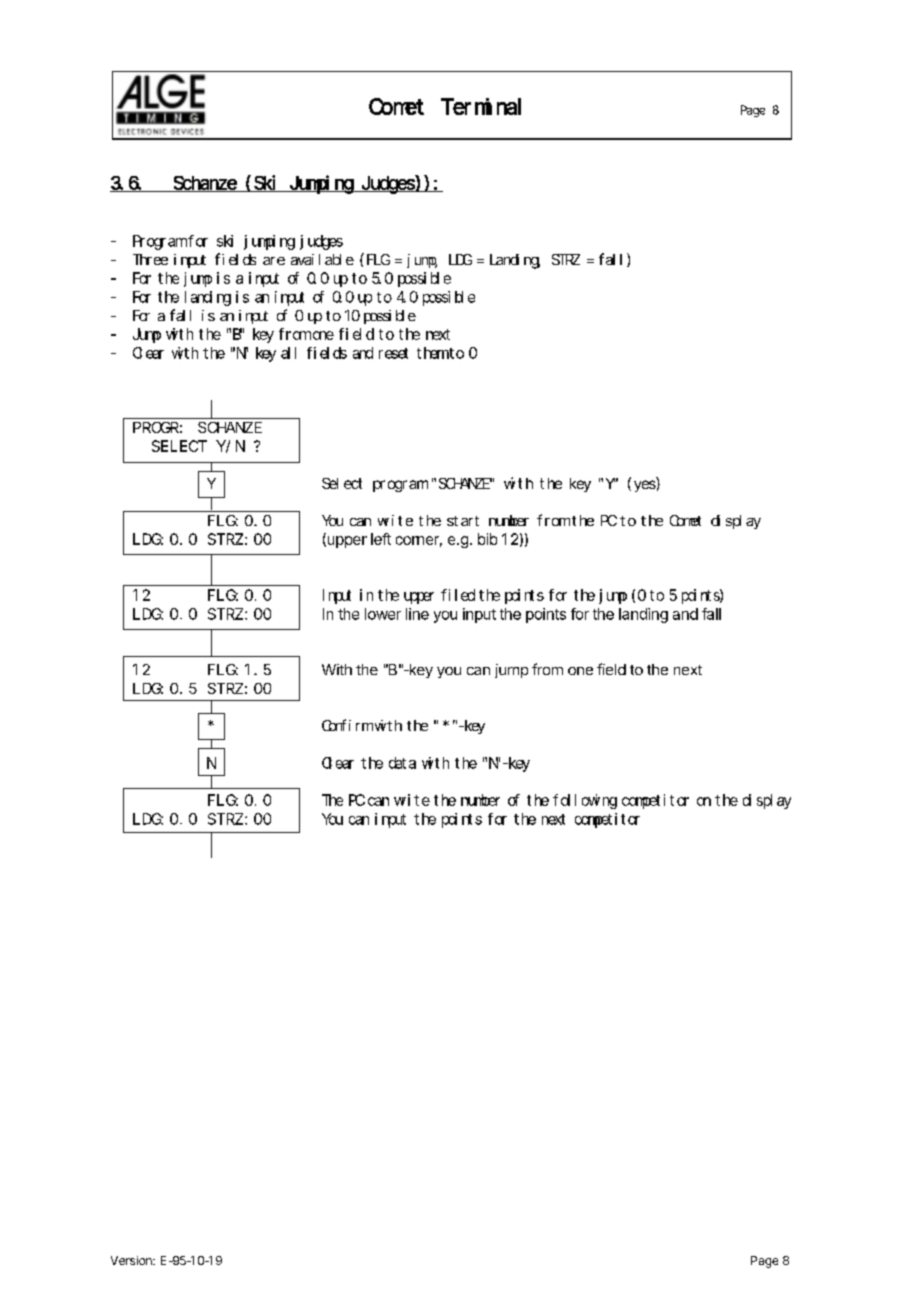  I want to click on available, so click(322, 259).
